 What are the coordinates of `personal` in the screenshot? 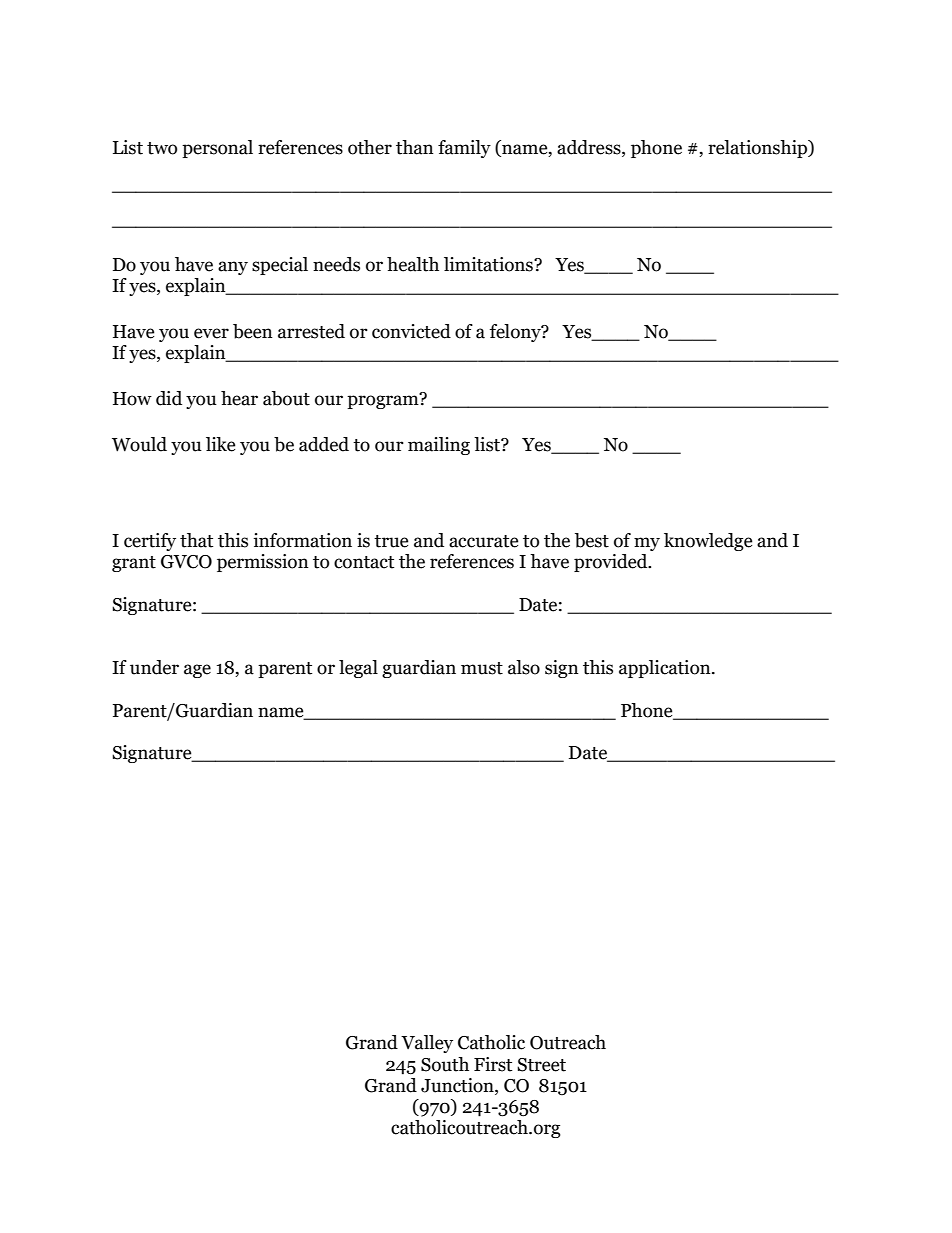 It's located at (217, 149).
